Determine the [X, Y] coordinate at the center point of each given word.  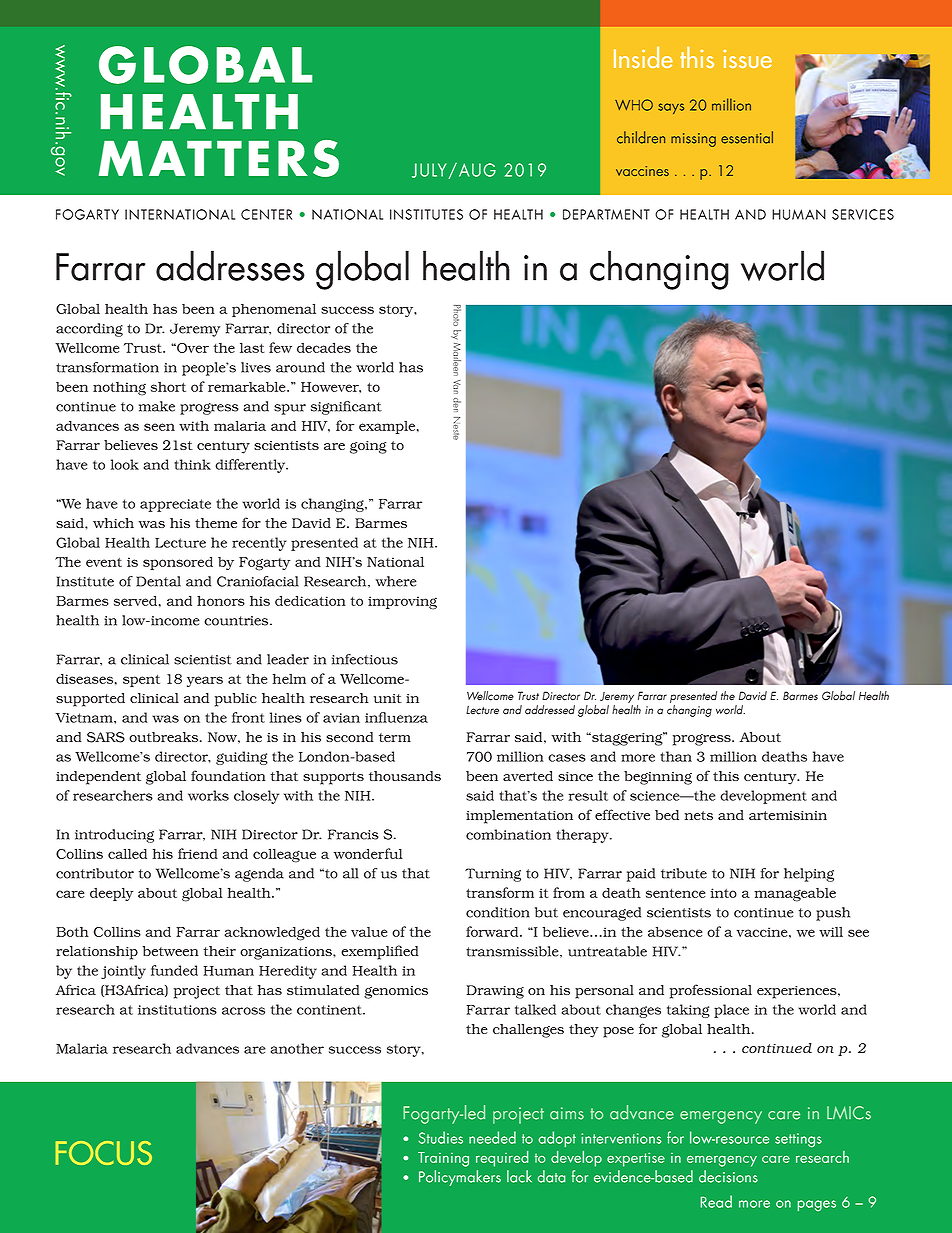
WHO [634, 105]
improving [402, 603]
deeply [112, 894]
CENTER [266, 214]
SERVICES [863, 214]
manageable [795, 895]
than [676, 756]
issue [747, 59]
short [168, 387]
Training [443, 1159]
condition [498, 912]
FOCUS [103, 1153]
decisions [728, 1176]
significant [346, 408]
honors [221, 600]
